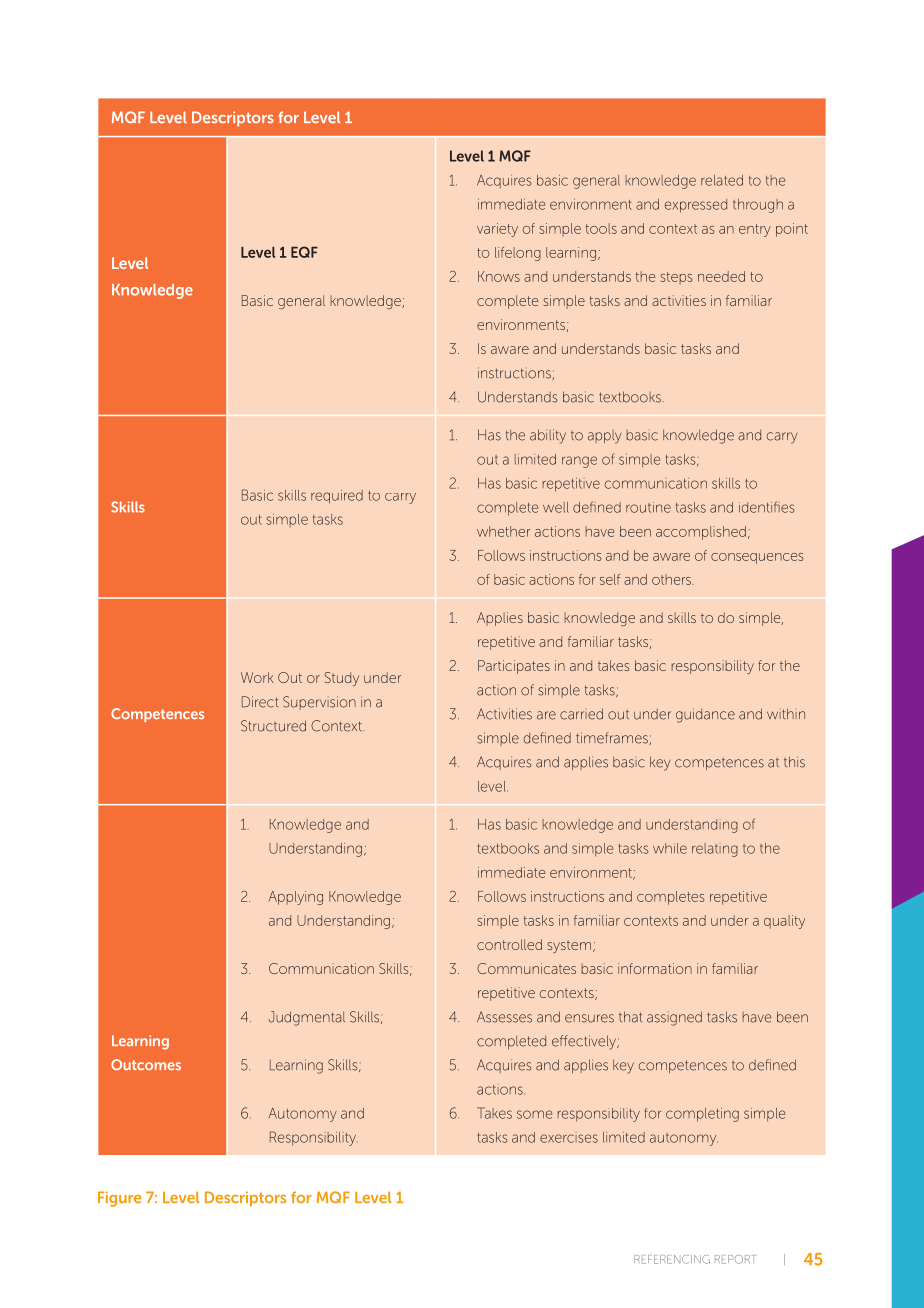  Describe the element at coordinates (548, 436) in the image. I see `ability` at that location.
